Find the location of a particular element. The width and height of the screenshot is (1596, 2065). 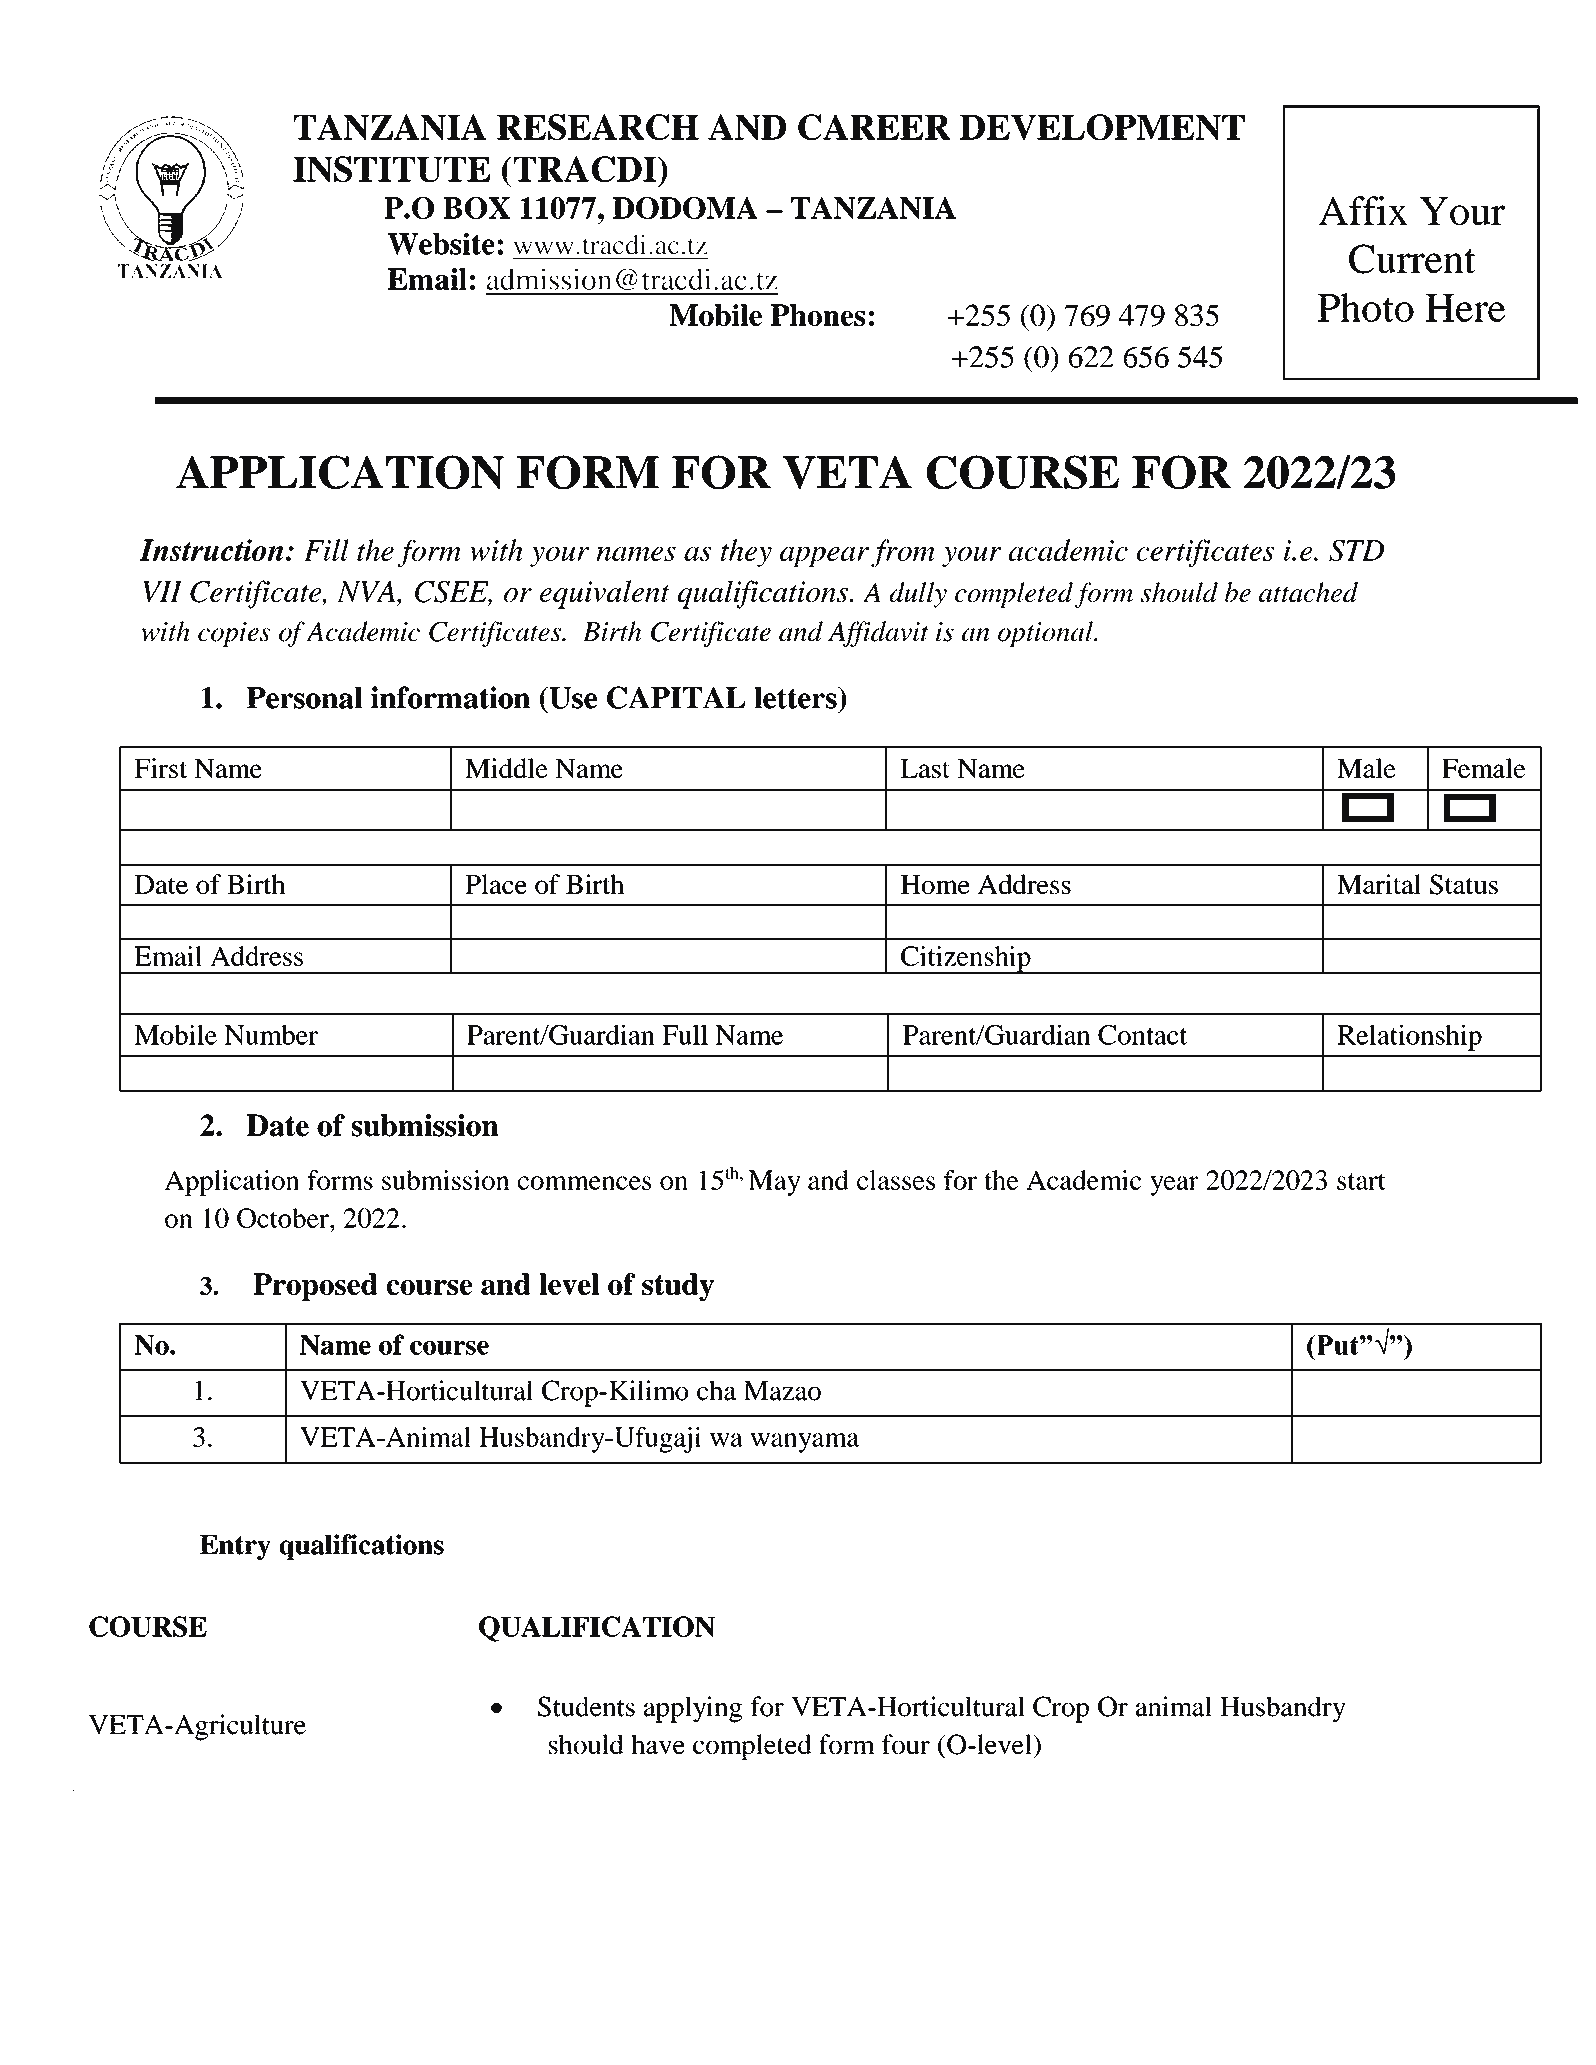

Entry is located at coordinates (235, 1547).
